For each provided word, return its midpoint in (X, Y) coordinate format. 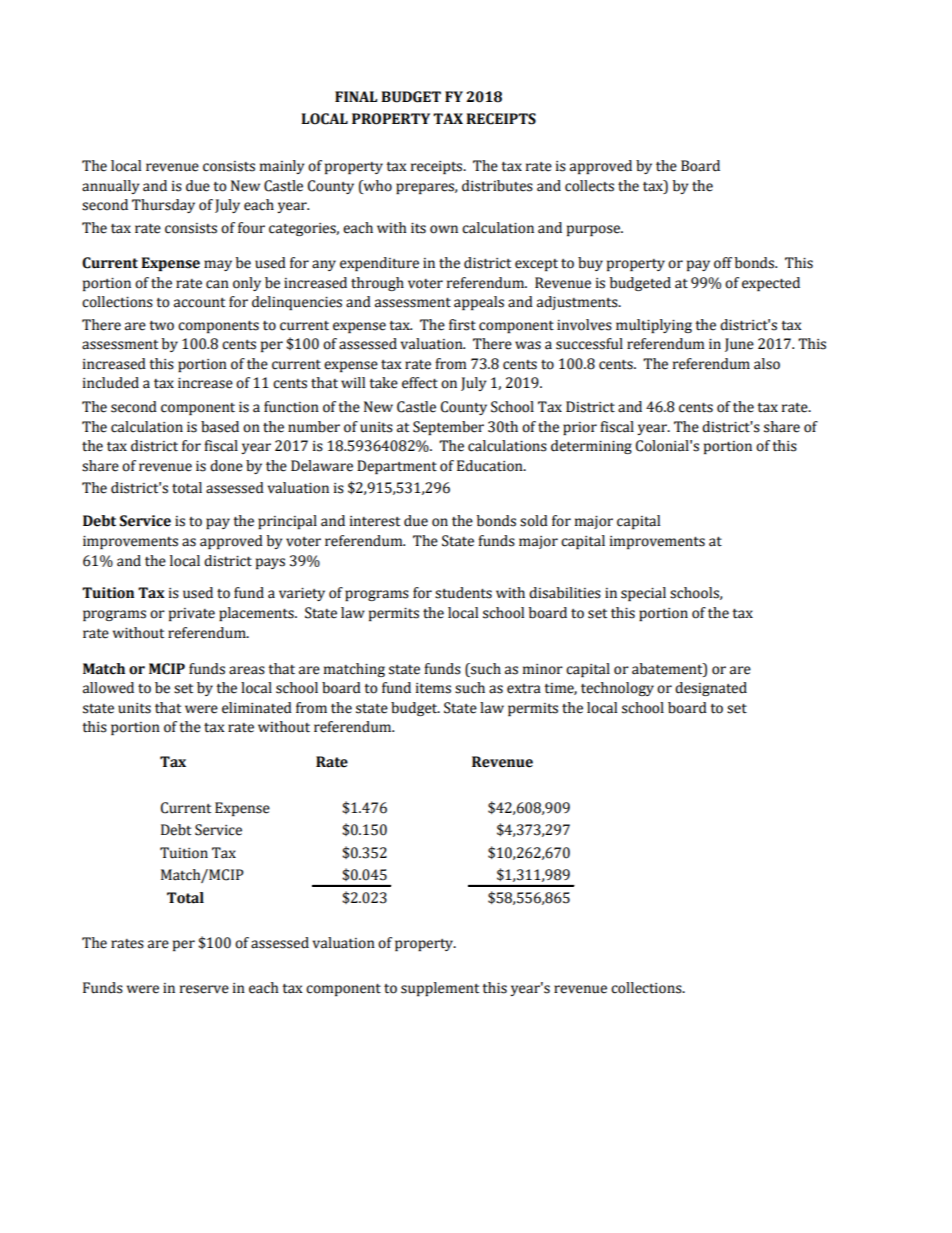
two (161, 326)
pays (270, 563)
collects (589, 186)
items (433, 688)
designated (711, 689)
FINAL (356, 96)
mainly (282, 167)
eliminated (257, 708)
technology (617, 689)
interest (375, 521)
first (462, 325)
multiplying (654, 326)
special (643, 594)
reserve (204, 989)
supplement (440, 989)
